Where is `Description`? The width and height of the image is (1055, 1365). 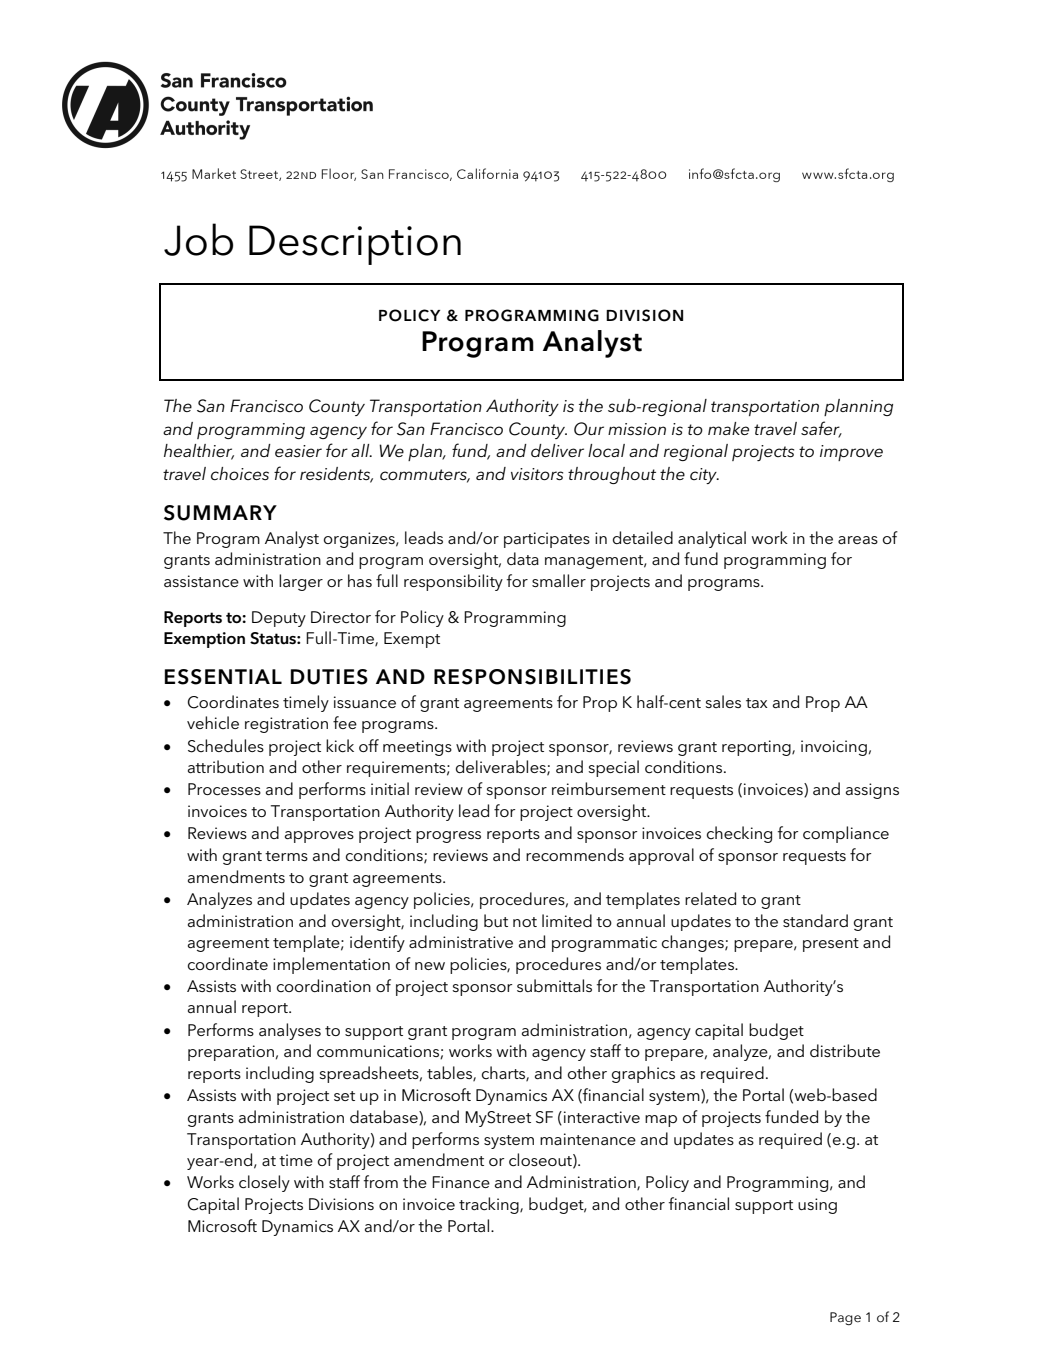
Description is located at coordinates (355, 245).
